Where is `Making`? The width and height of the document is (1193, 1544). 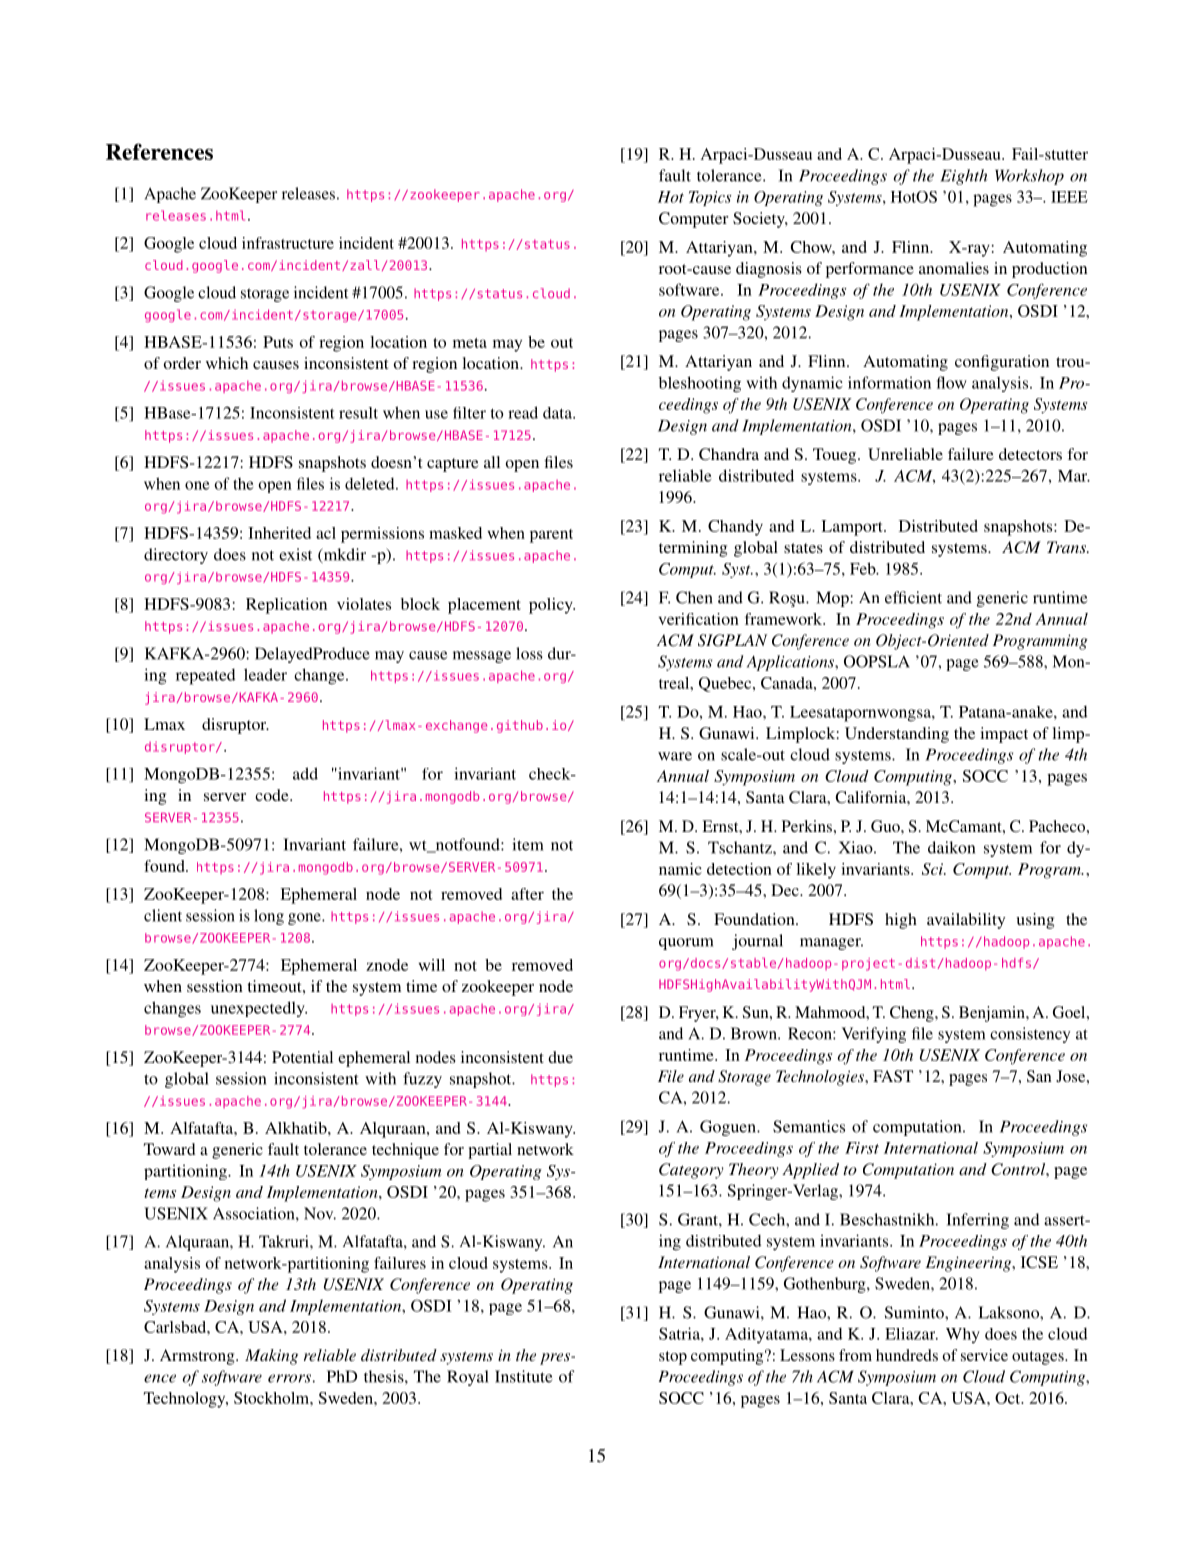
Making is located at coordinates (271, 1357).
